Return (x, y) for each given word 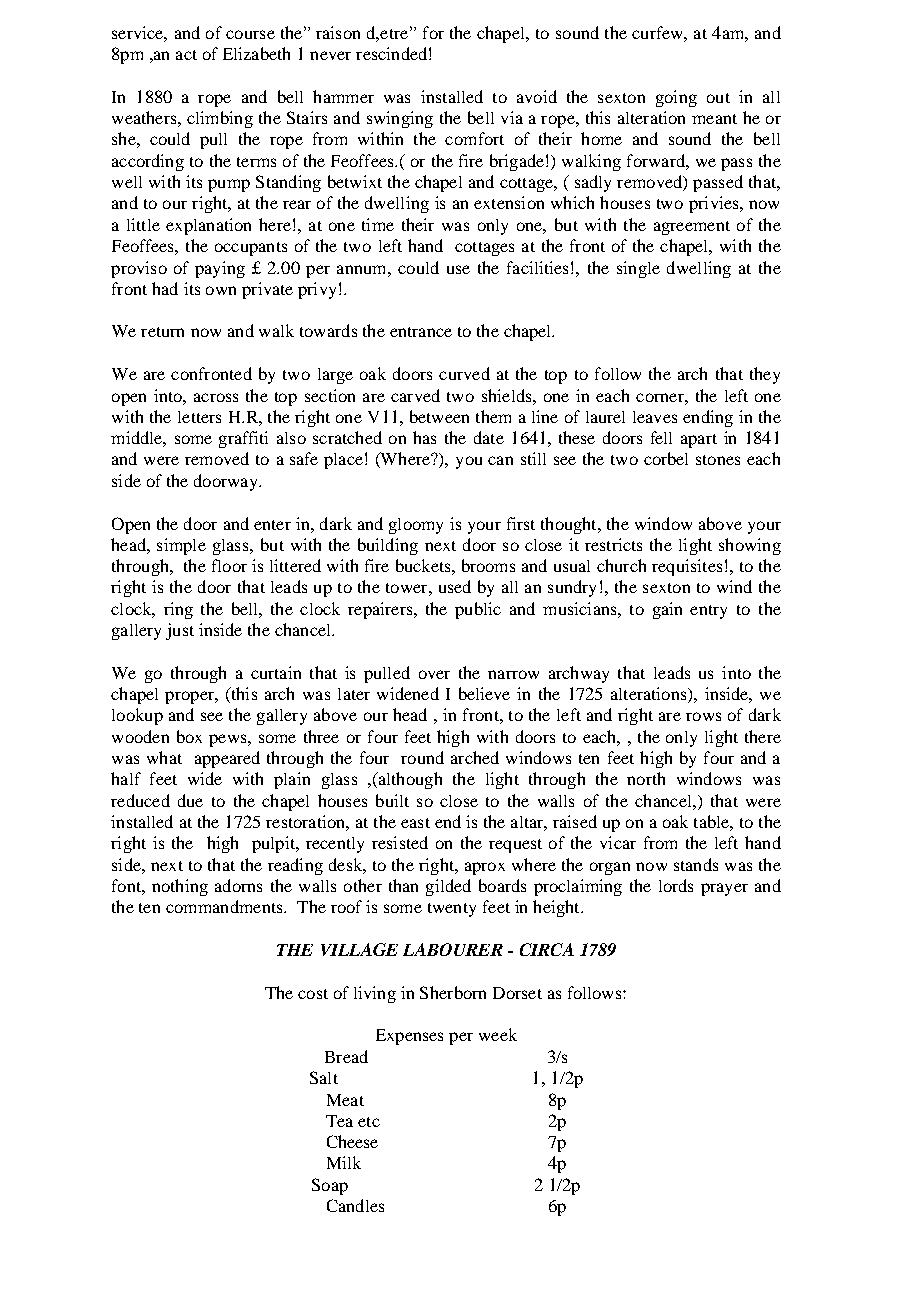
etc (369, 1122)
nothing (180, 887)
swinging (400, 119)
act (186, 55)
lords (676, 885)
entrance (421, 332)
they (765, 375)
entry (708, 612)
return (162, 332)
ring (178, 610)
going (676, 98)
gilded (448, 887)
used (455, 586)
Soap (330, 1186)
